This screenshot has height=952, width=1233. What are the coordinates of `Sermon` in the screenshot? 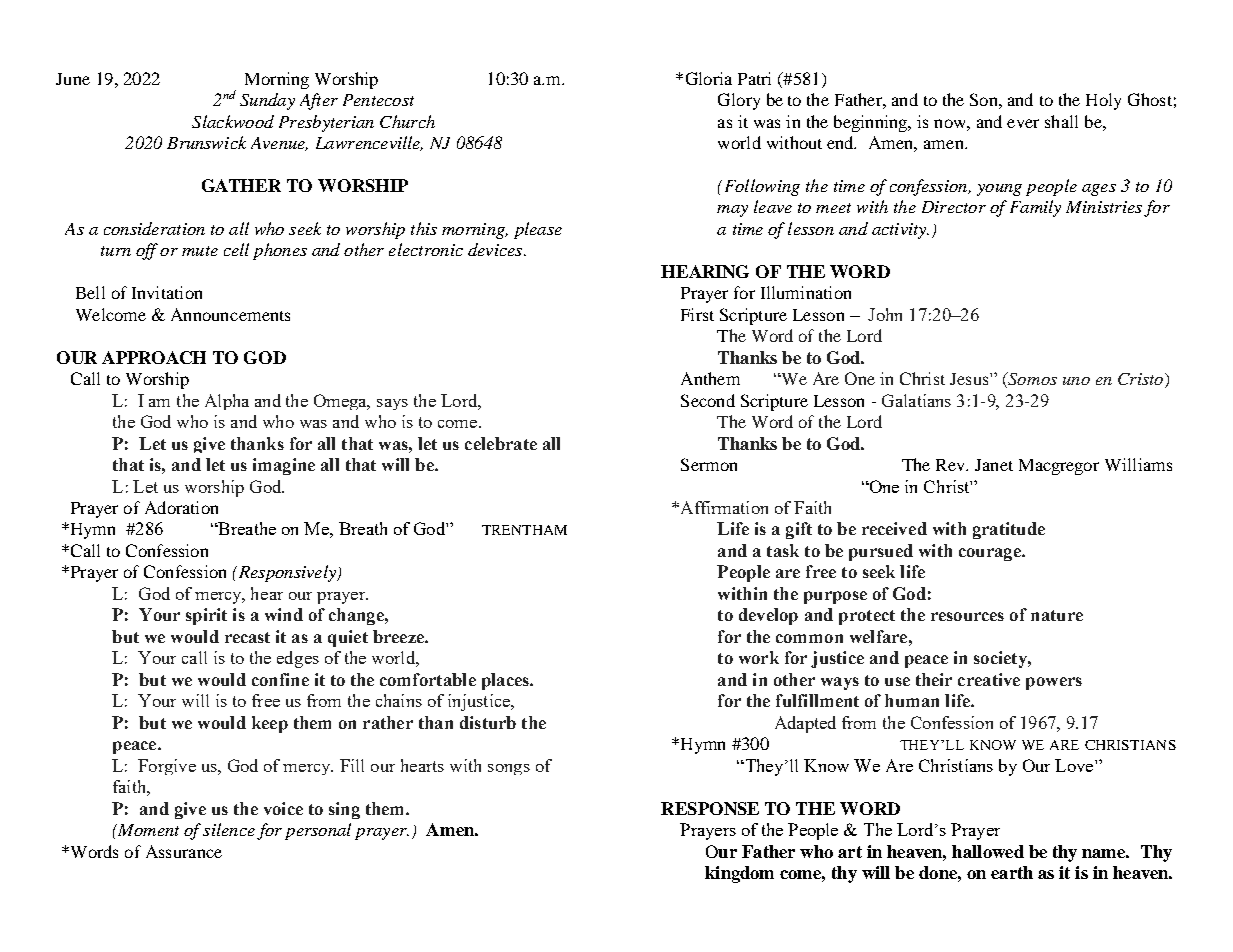 It's located at (709, 464).
